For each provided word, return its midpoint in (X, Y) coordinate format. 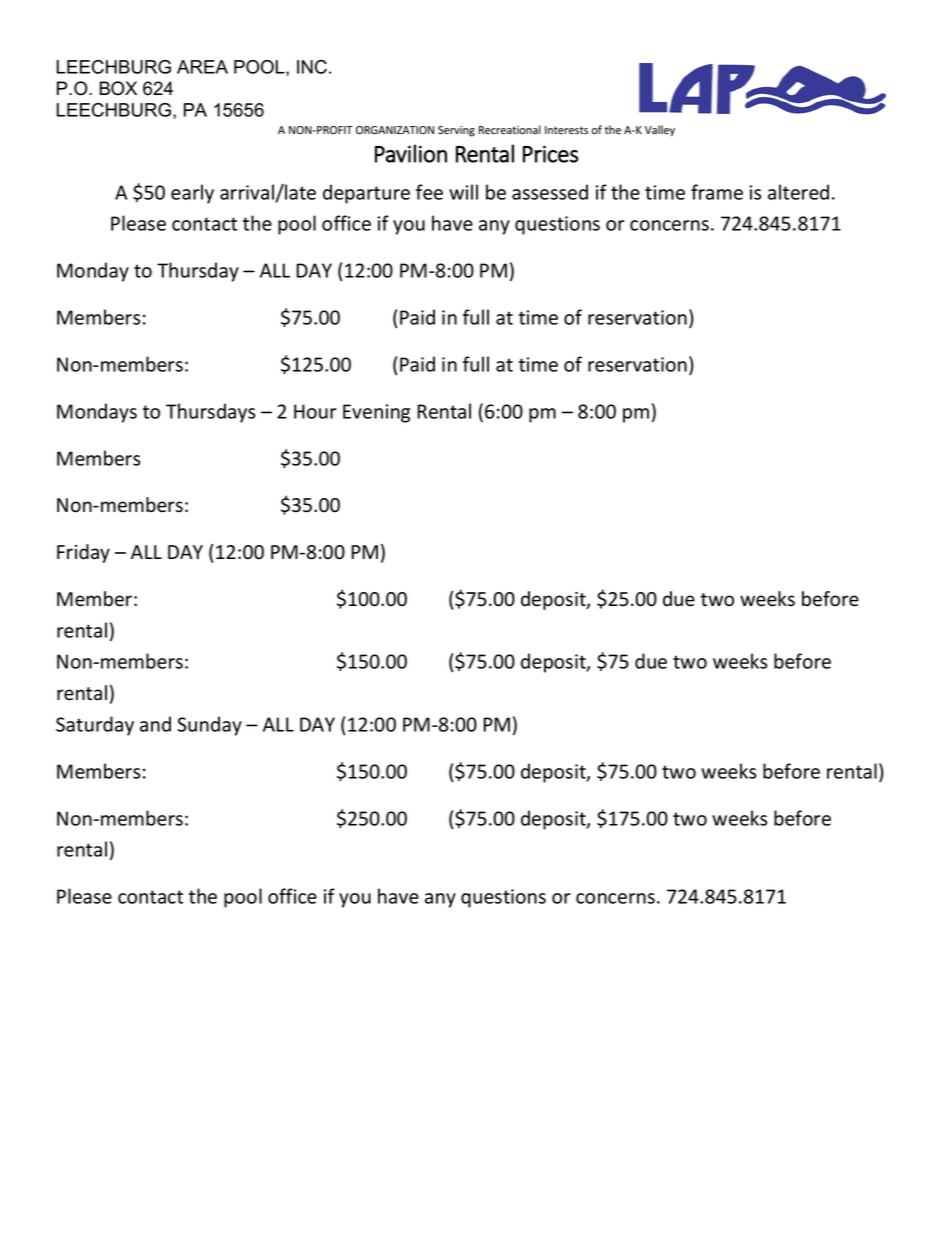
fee (429, 192)
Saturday (95, 726)
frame (717, 192)
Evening (376, 413)
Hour (315, 411)
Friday (83, 553)
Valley (660, 131)
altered (798, 192)
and (155, 724)
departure (366, 194)
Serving (456, 131)
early (192, 194)
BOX (118, 88)
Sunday (209, 726)
